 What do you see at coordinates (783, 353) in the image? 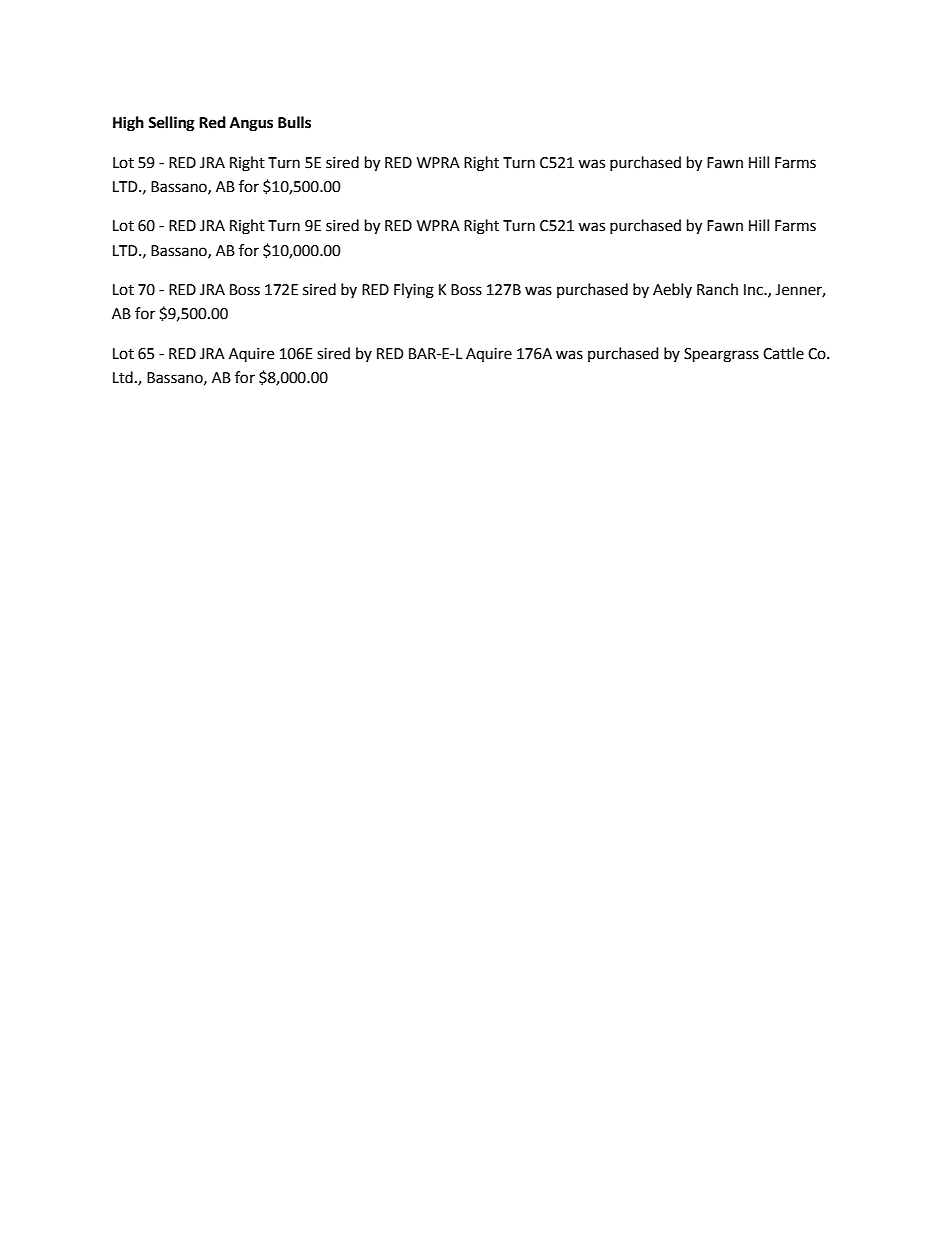
I see `Cattle` at bounding box center [783, 353].
